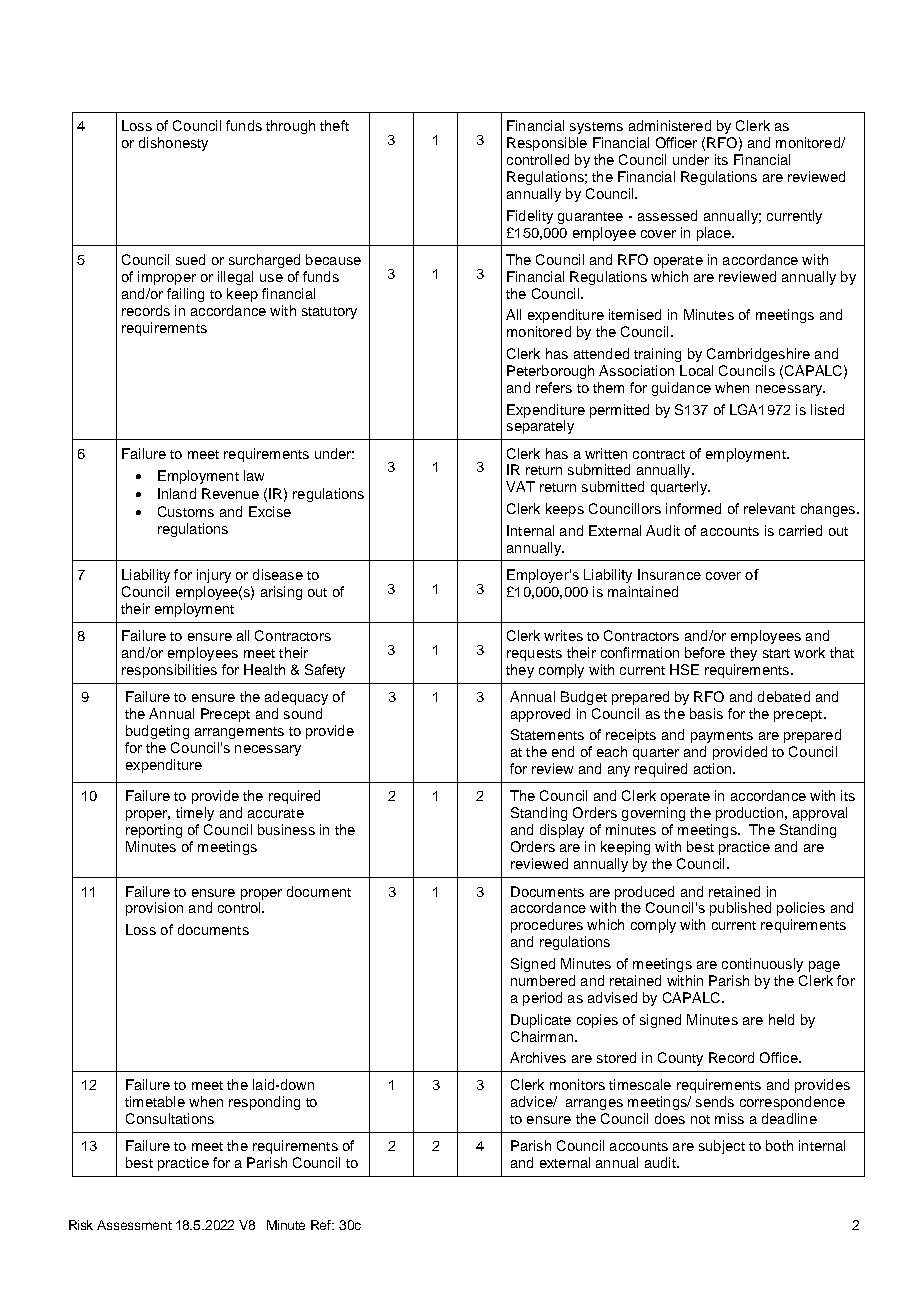 The height and width of the page is (1308, 924). I want to click on administered, so click(670, 125).
